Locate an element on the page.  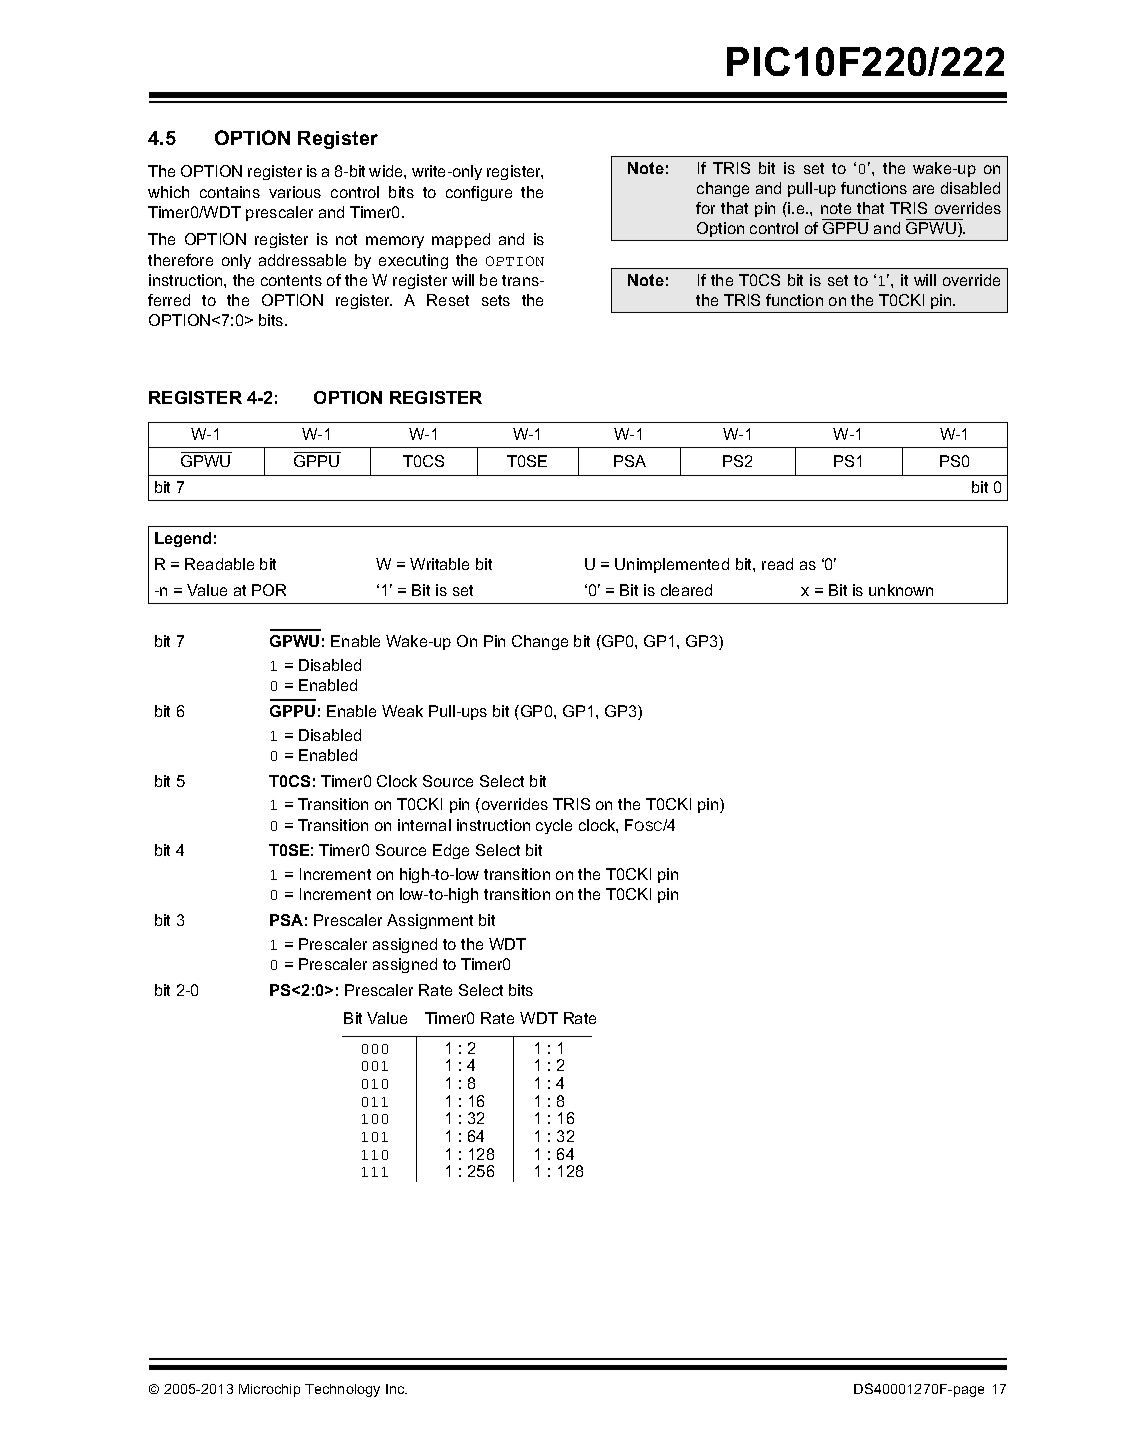
sets is located at coordinates (496, 300).
